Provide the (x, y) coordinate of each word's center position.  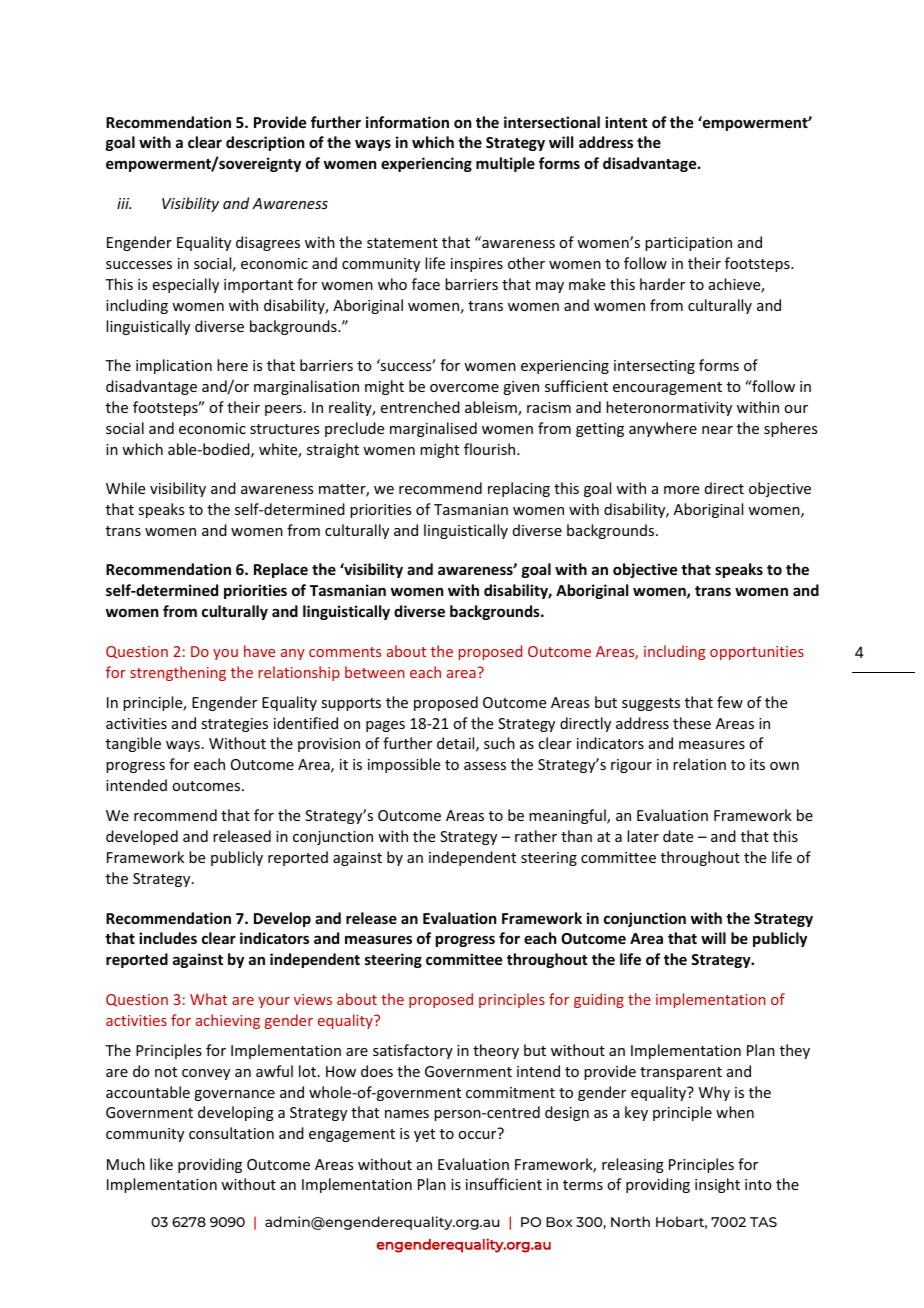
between (375, 672)
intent (626, 122)
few (730, 702)
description (265, 143)
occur (477, 1135)
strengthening (178, 673)
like (161, 1164)
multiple (505, 164)
